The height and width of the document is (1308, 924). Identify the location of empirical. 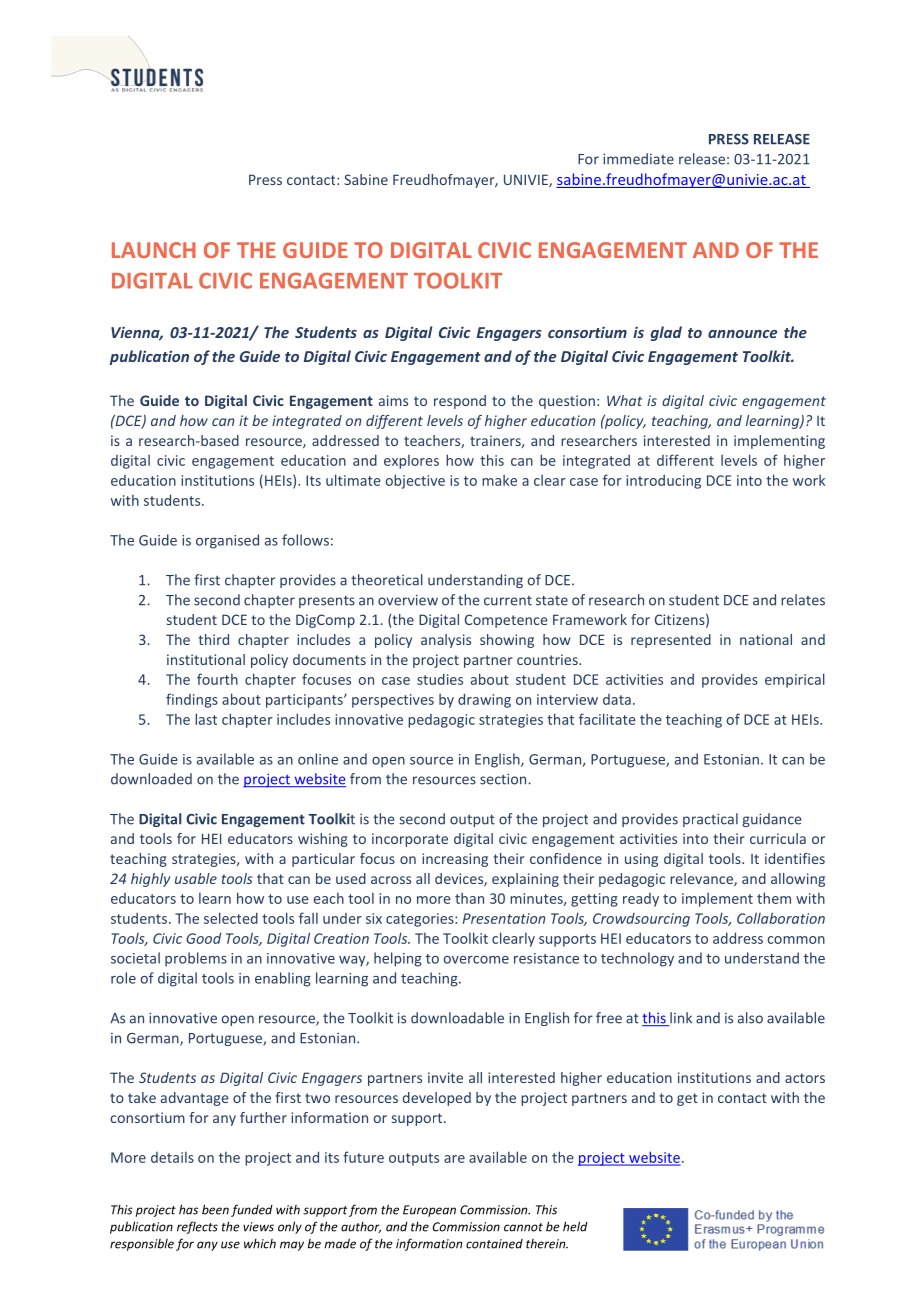
(795, 680).
